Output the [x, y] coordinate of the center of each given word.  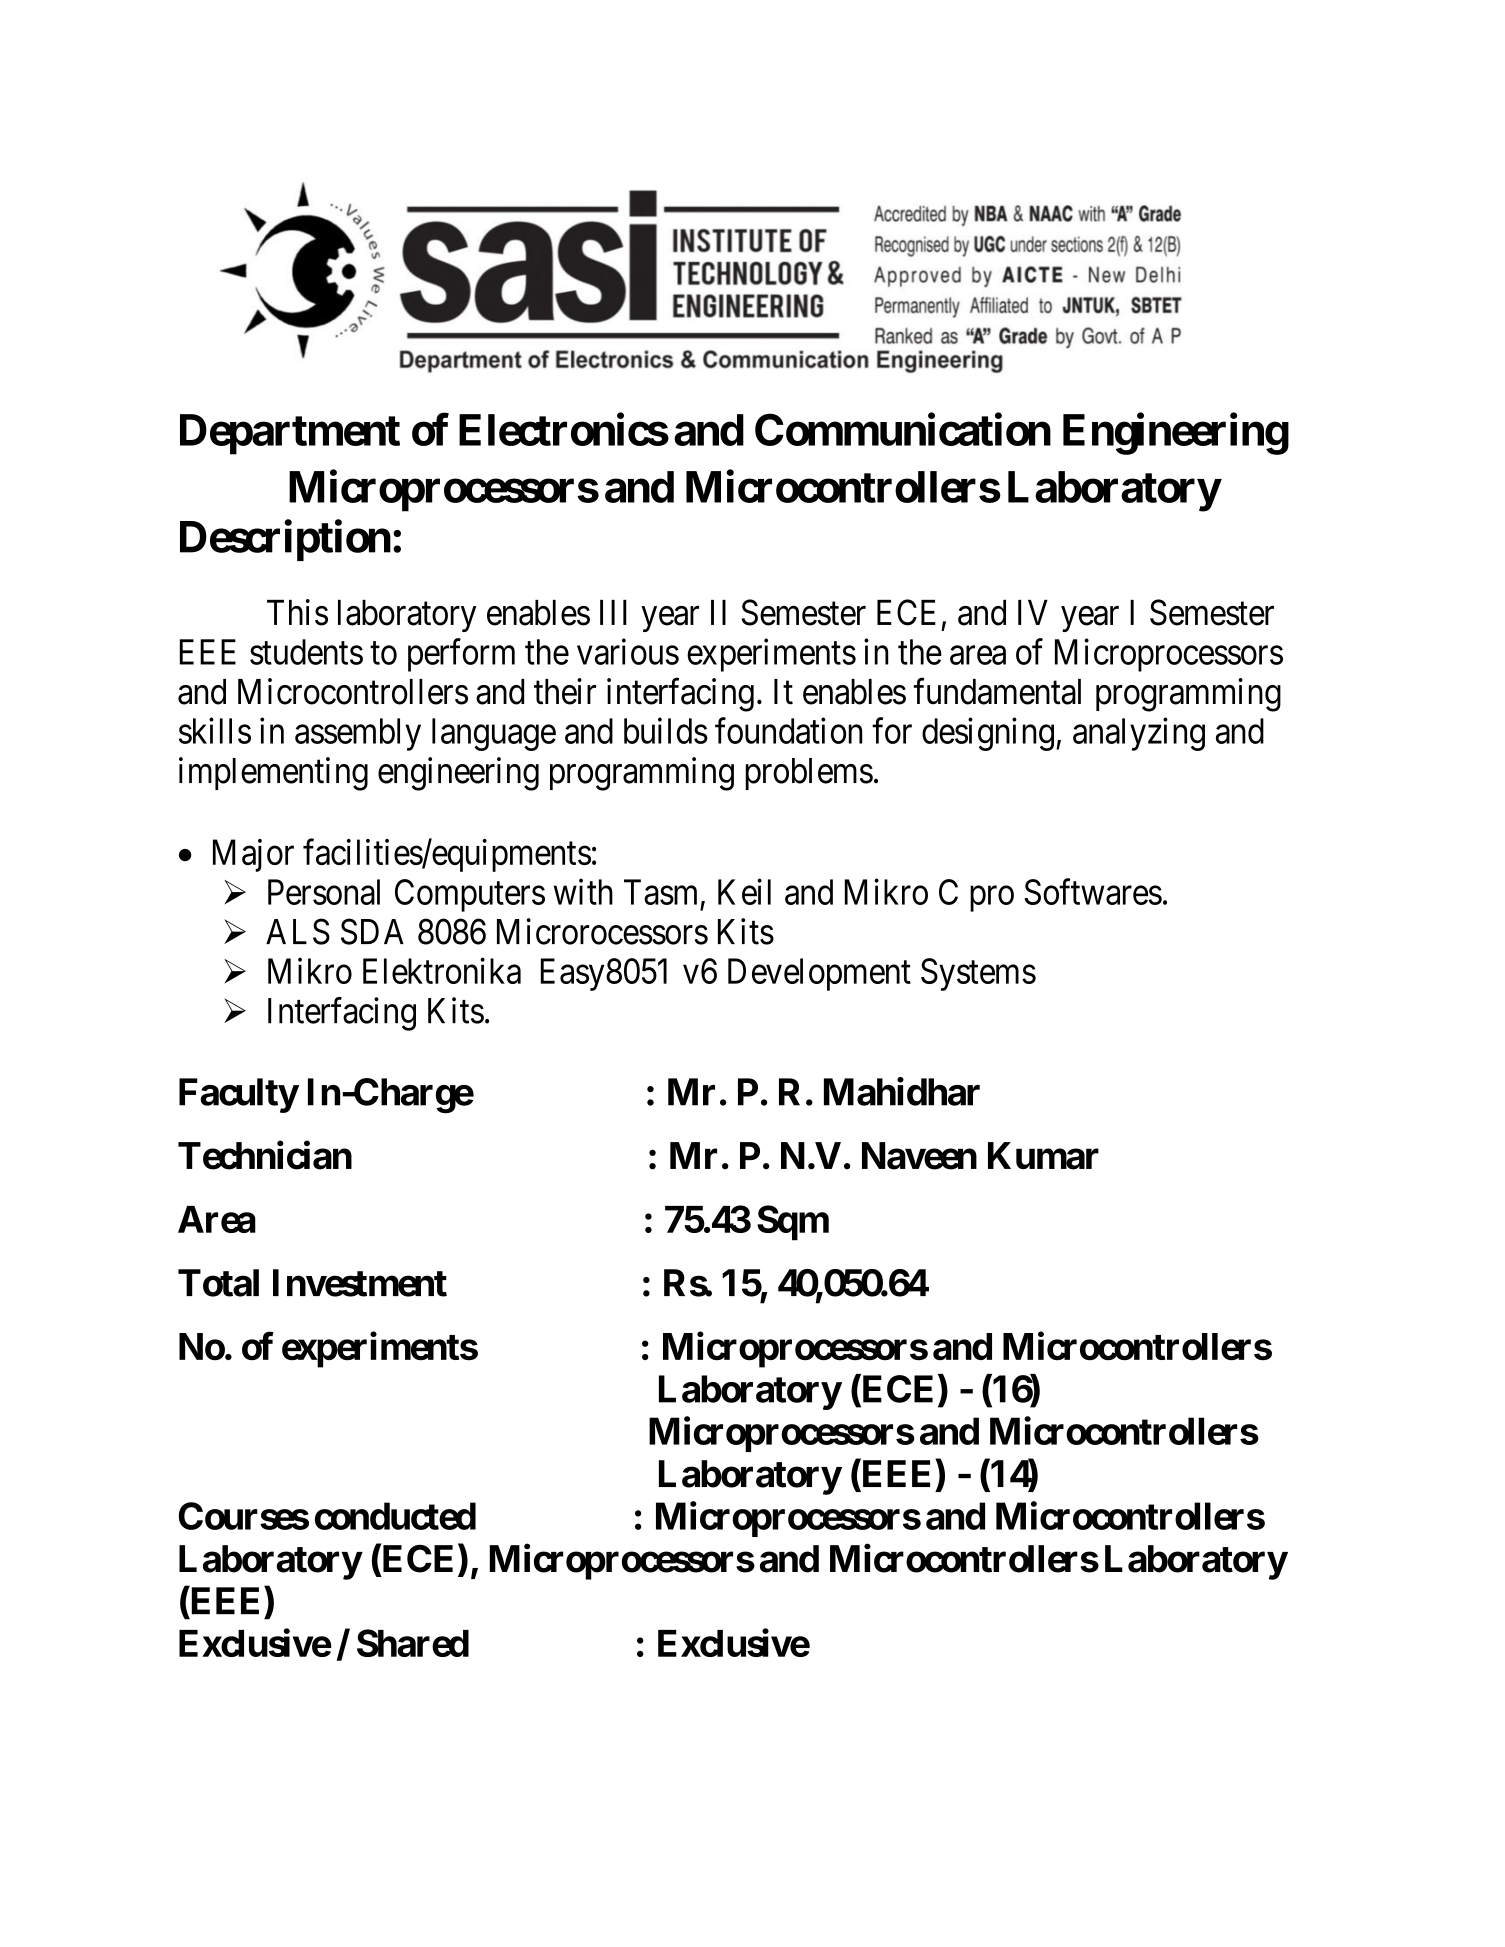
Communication [903, 429]
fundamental [997, 691]
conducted [395, 1516]
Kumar [1043, 1156]
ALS [298, 931]
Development [819, 974]
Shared [413, 1643]
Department [290, 434]
